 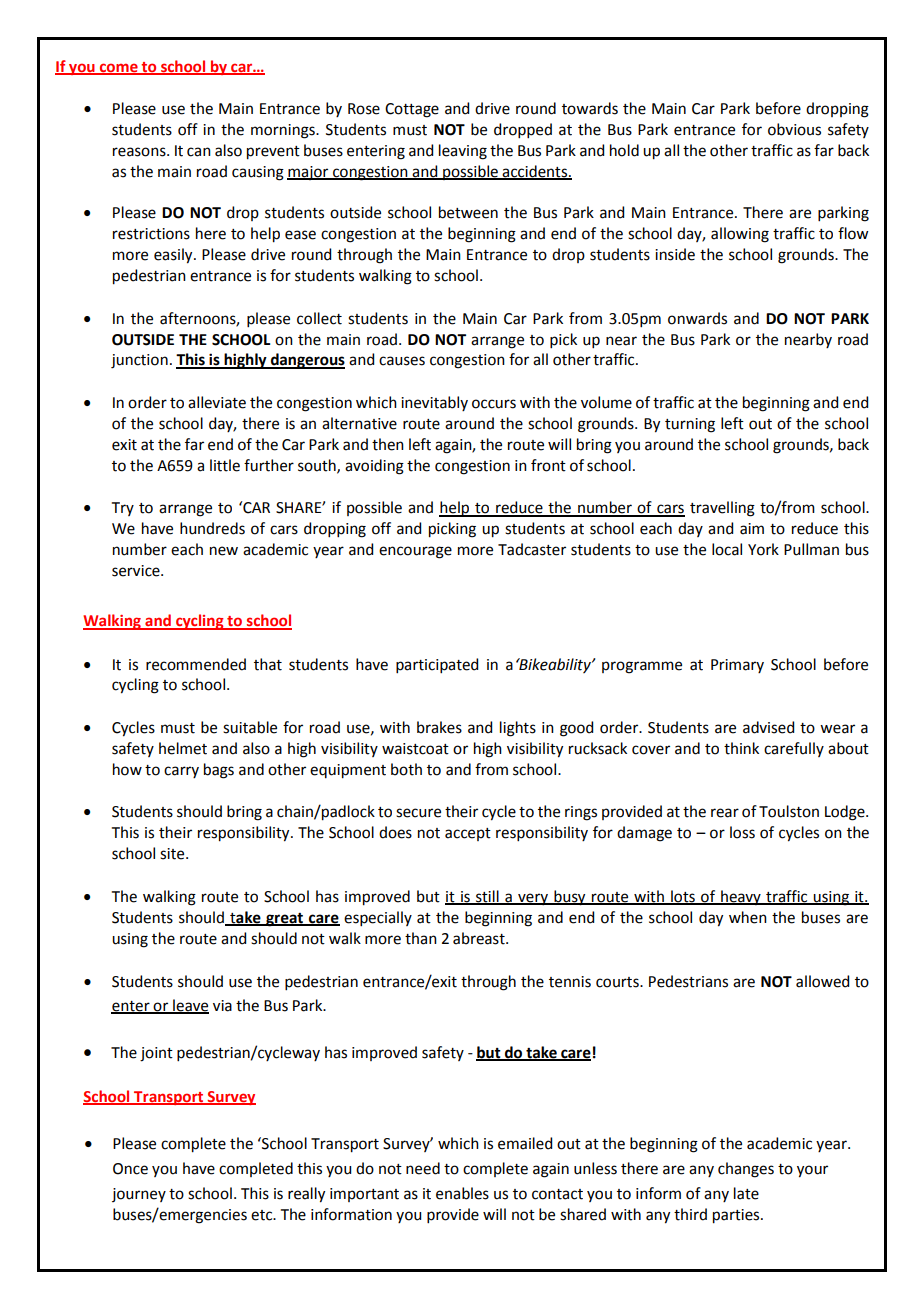 What do you see at coordinates (462, 1193) in the image?
I see `enables` at bounding box center [462, 1193].
